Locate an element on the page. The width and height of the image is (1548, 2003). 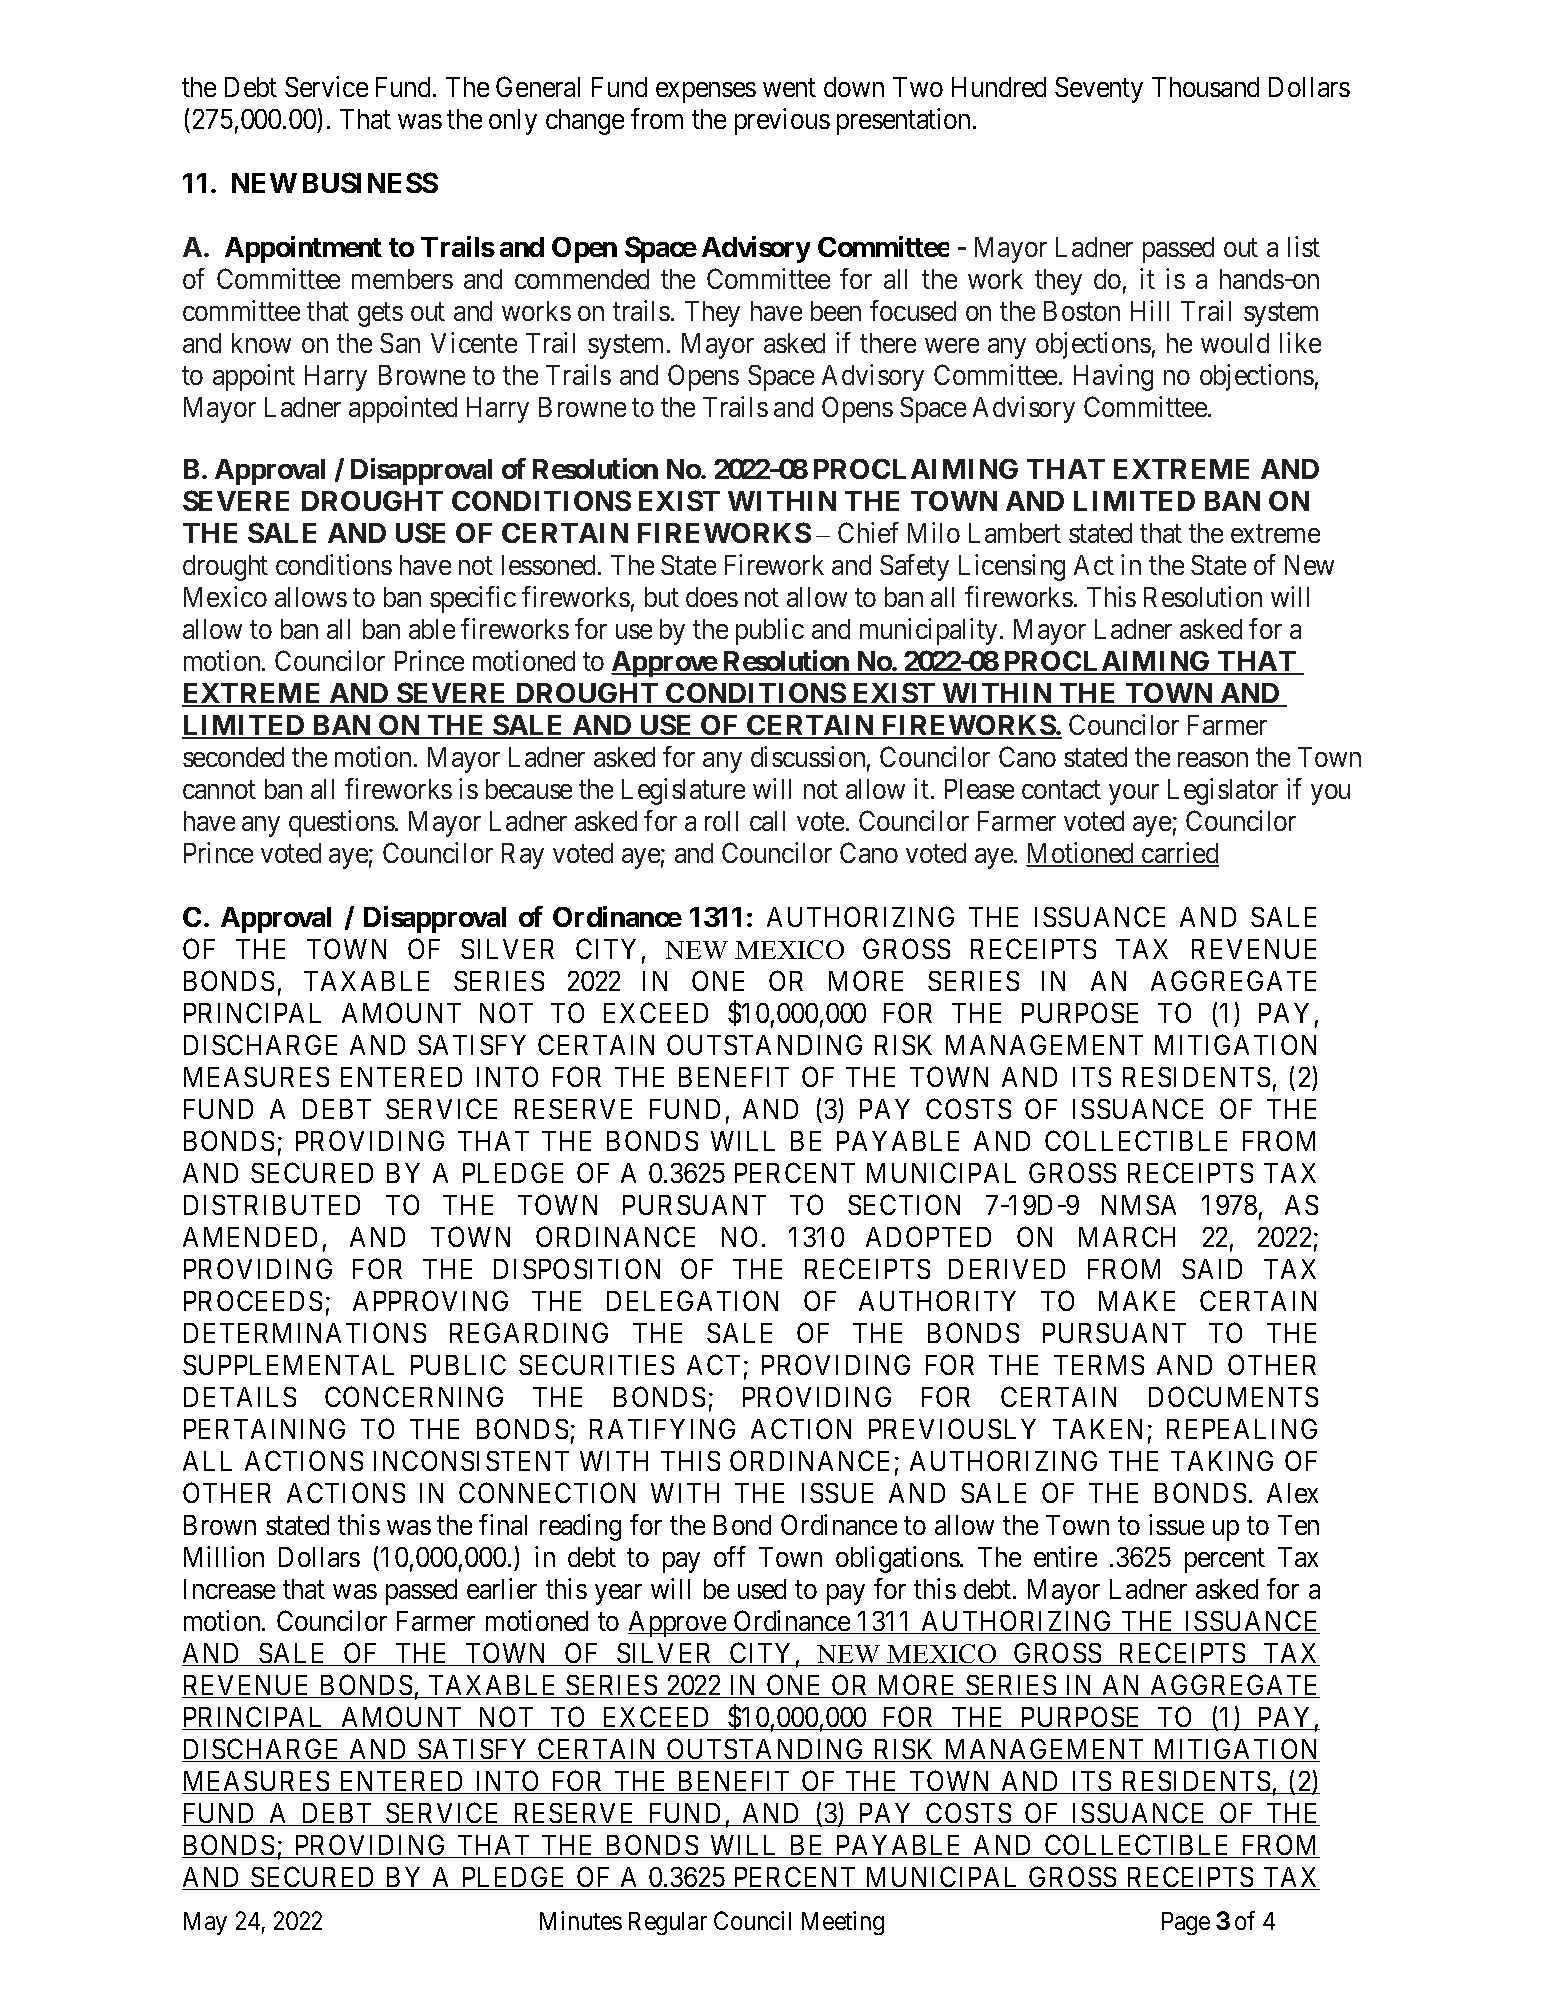
DETERMINATIONS is located at coordinates (305, 1332).
